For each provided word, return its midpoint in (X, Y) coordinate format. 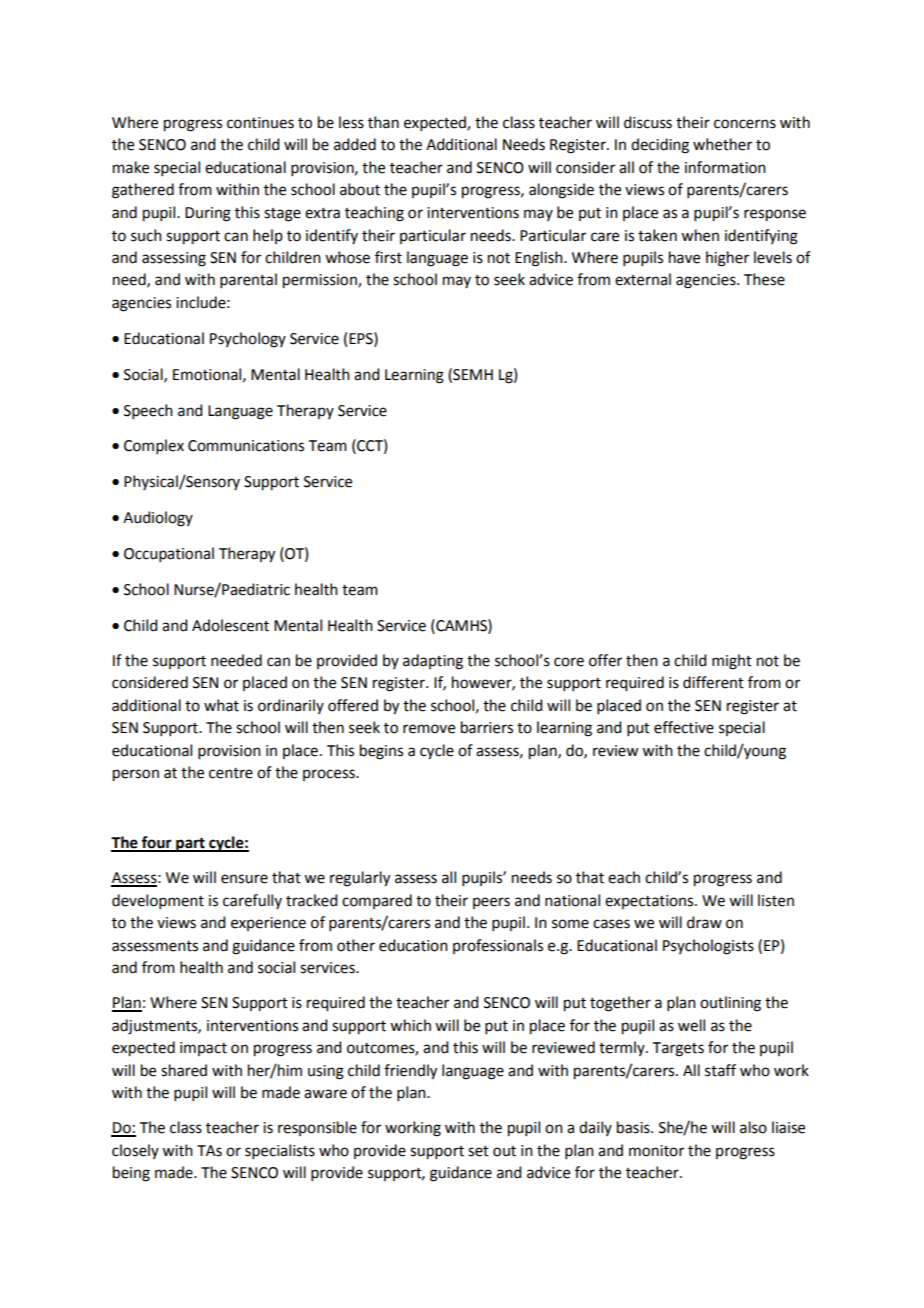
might (732, 662)
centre (231, 773)
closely (135, 1151)
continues (260, 123)
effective (684, 727)
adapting (433, 662)
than (383, 122)
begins (381, 752)
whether (722, 144)
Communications (246, 446)
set (478, 1151)
